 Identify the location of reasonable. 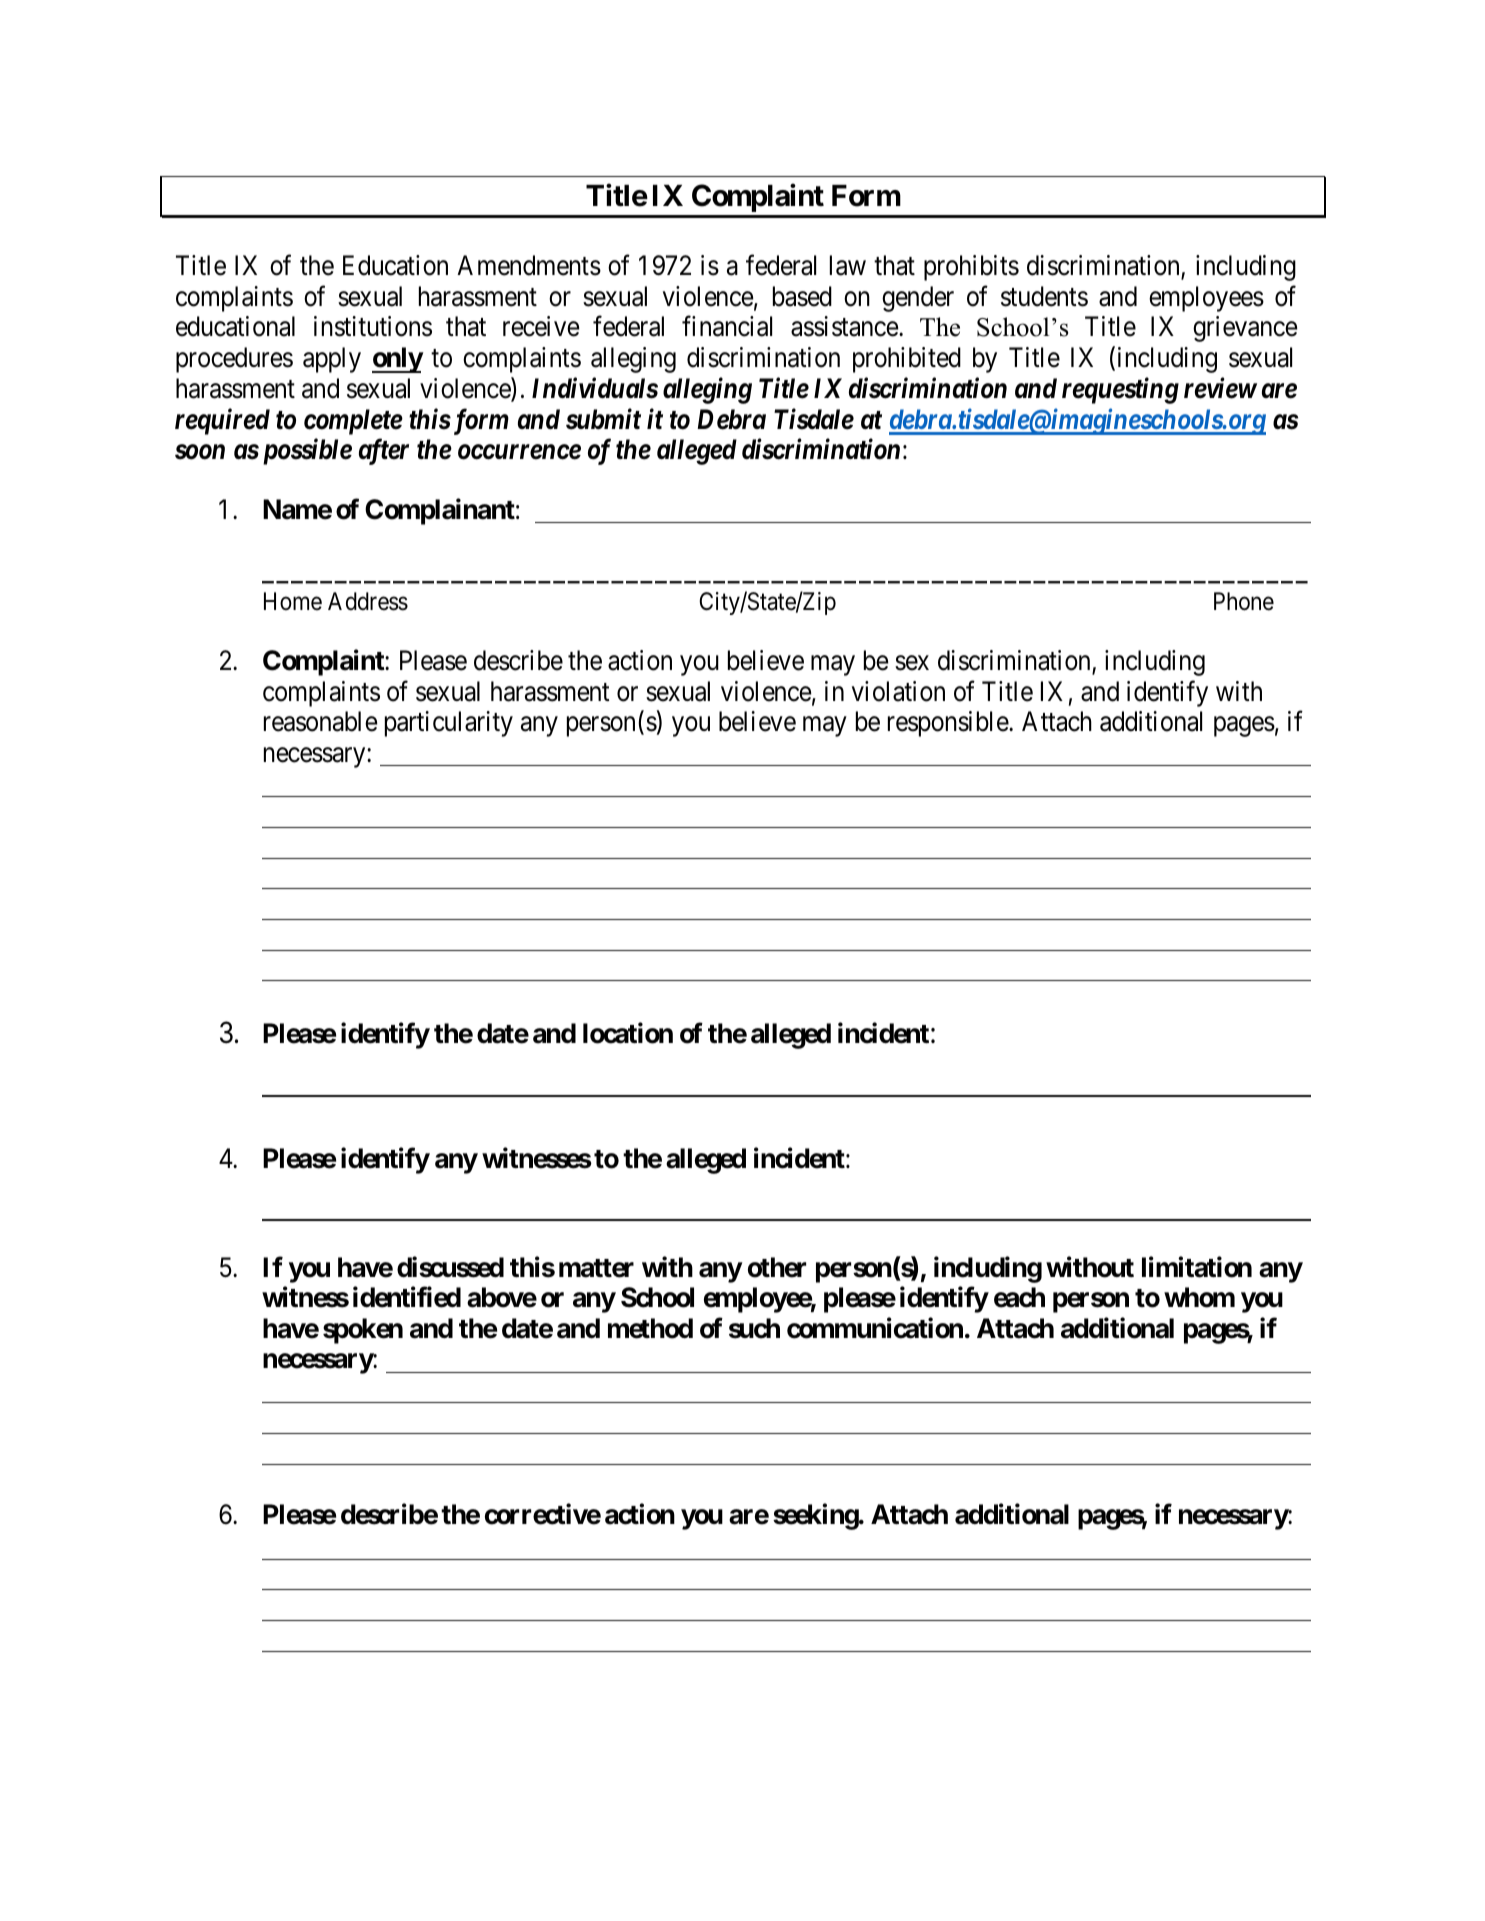
(321, 721).
